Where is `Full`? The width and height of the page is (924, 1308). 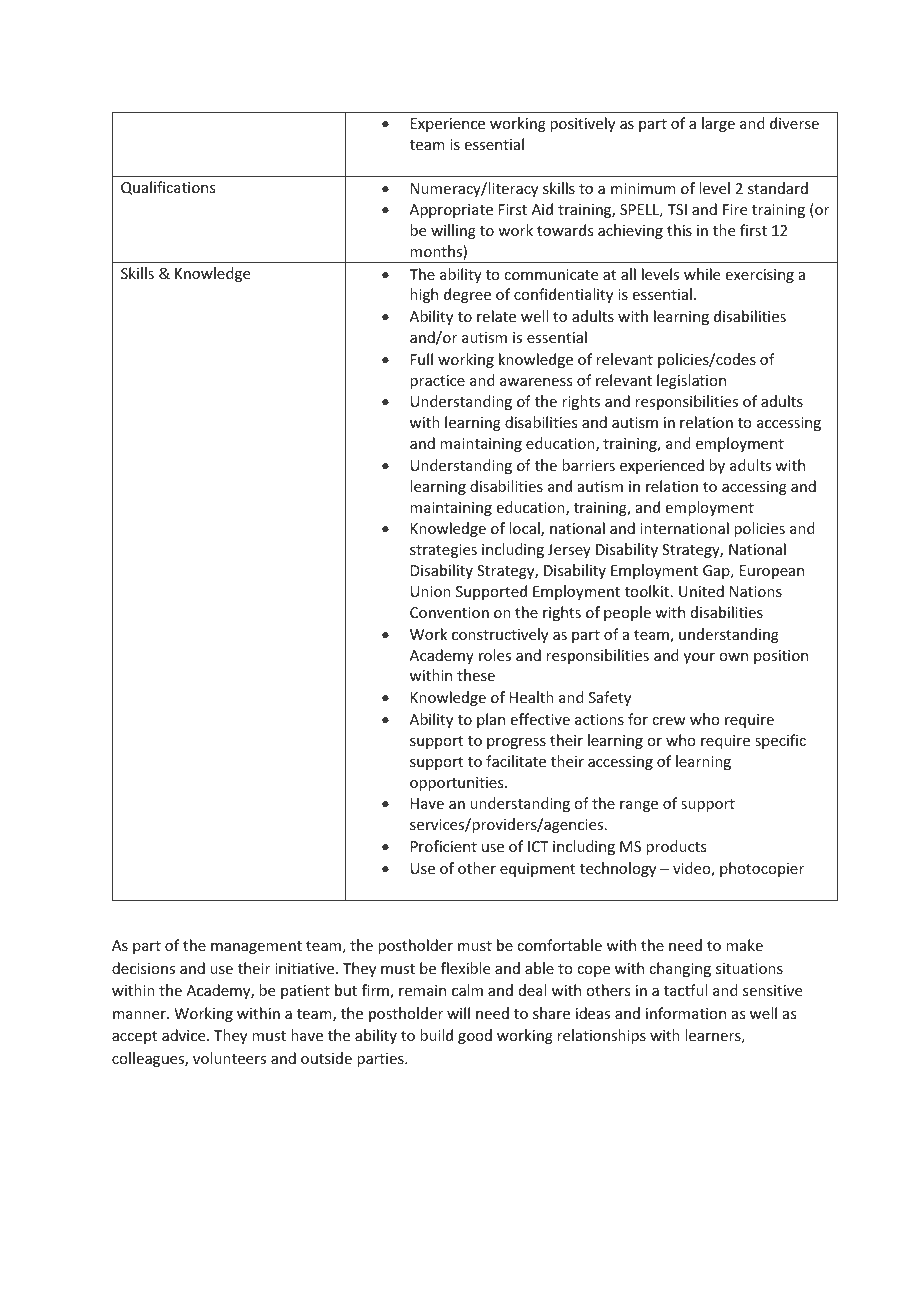 Full is located at coordinates (422, 359).
